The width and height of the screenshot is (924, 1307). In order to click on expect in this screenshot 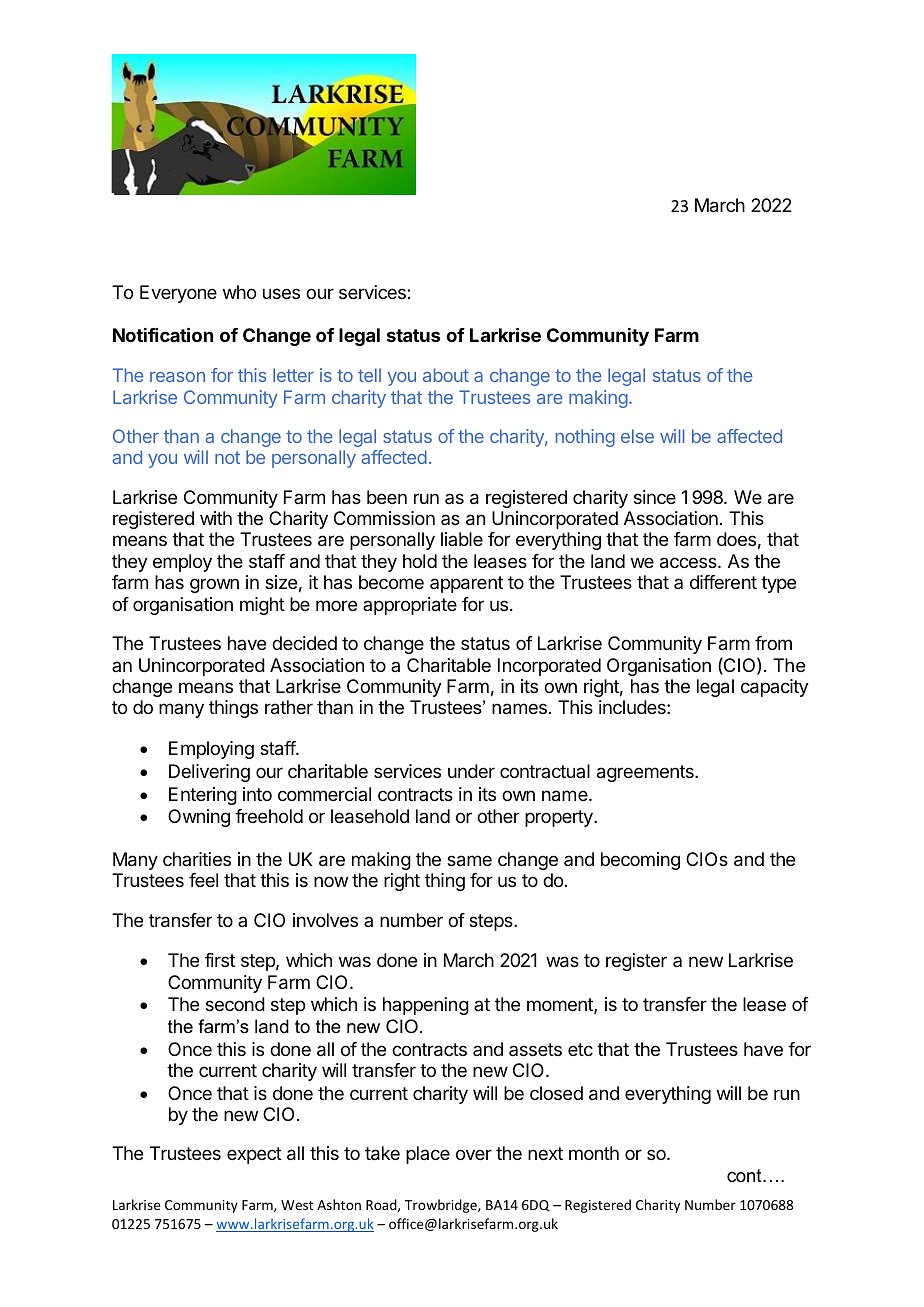, I will do `click(254, 1155)`.
